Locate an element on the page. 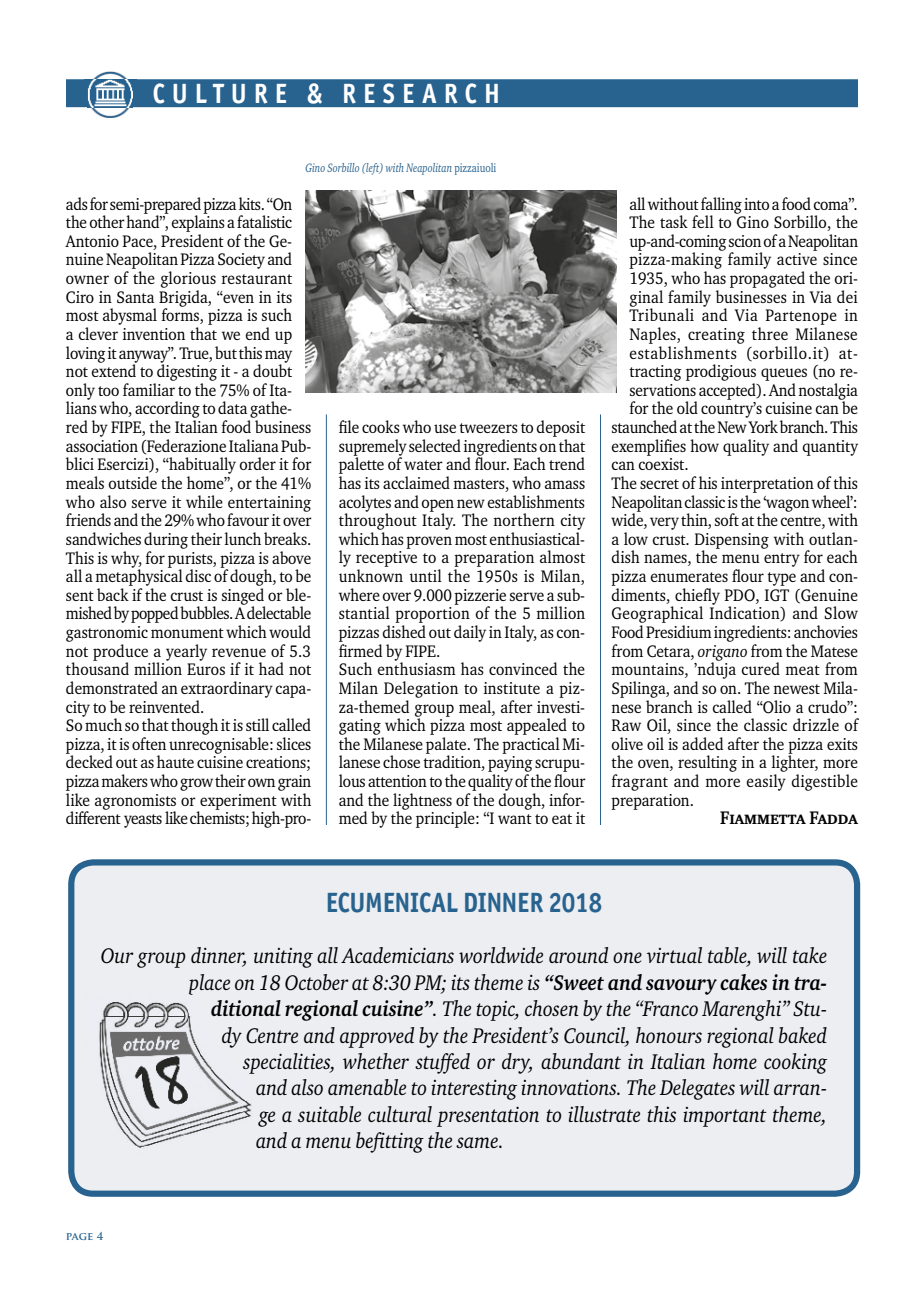  easily is located at coordinates (766, 782).
